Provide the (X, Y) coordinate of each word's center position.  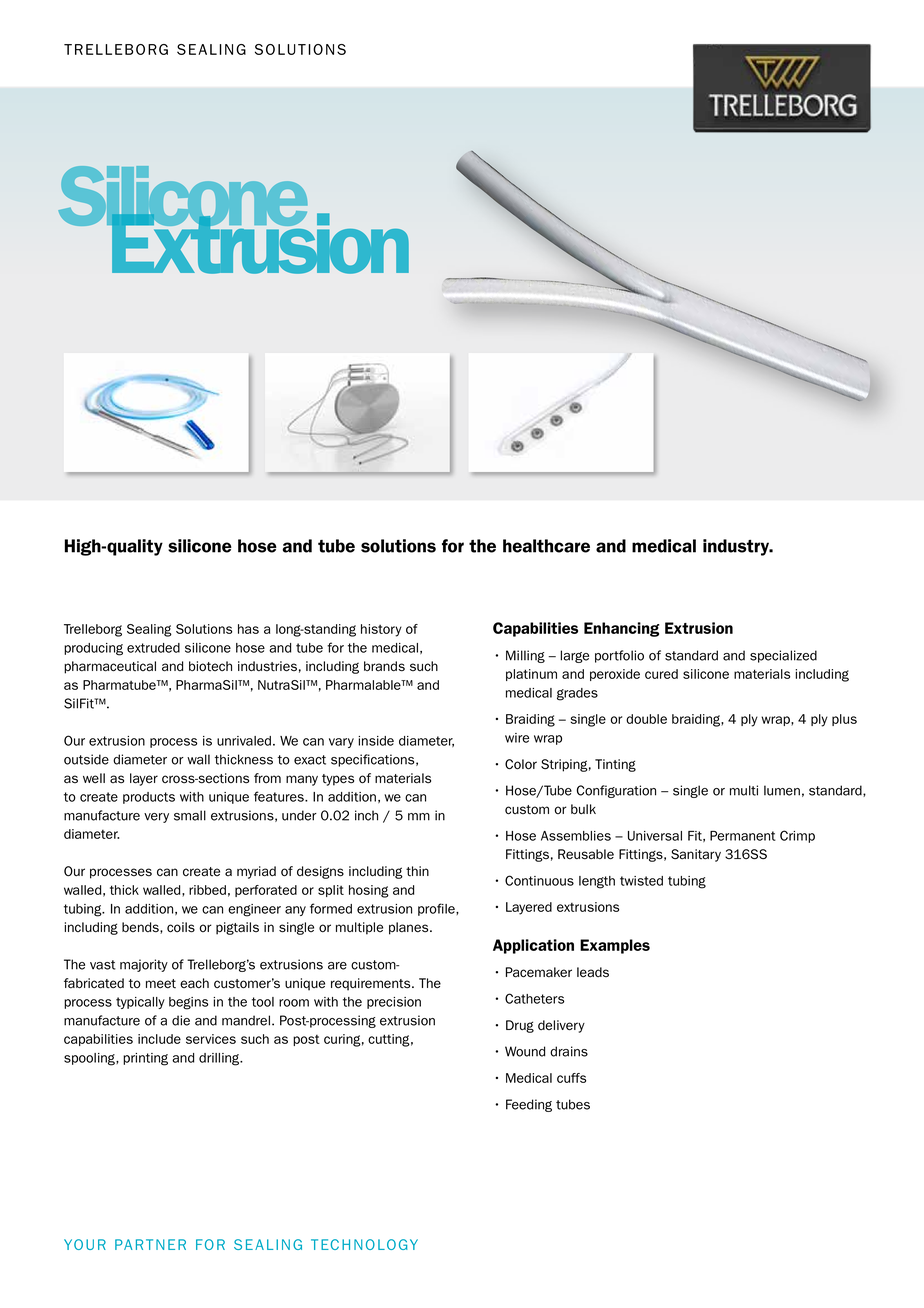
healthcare (546, 546)
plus (844, 720)
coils (181, 927)
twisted (641, 881)
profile (437, 909)
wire (517, 738)
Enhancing (621, 629)
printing (145, 1059)
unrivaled (244, 741)
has (248, 629)
